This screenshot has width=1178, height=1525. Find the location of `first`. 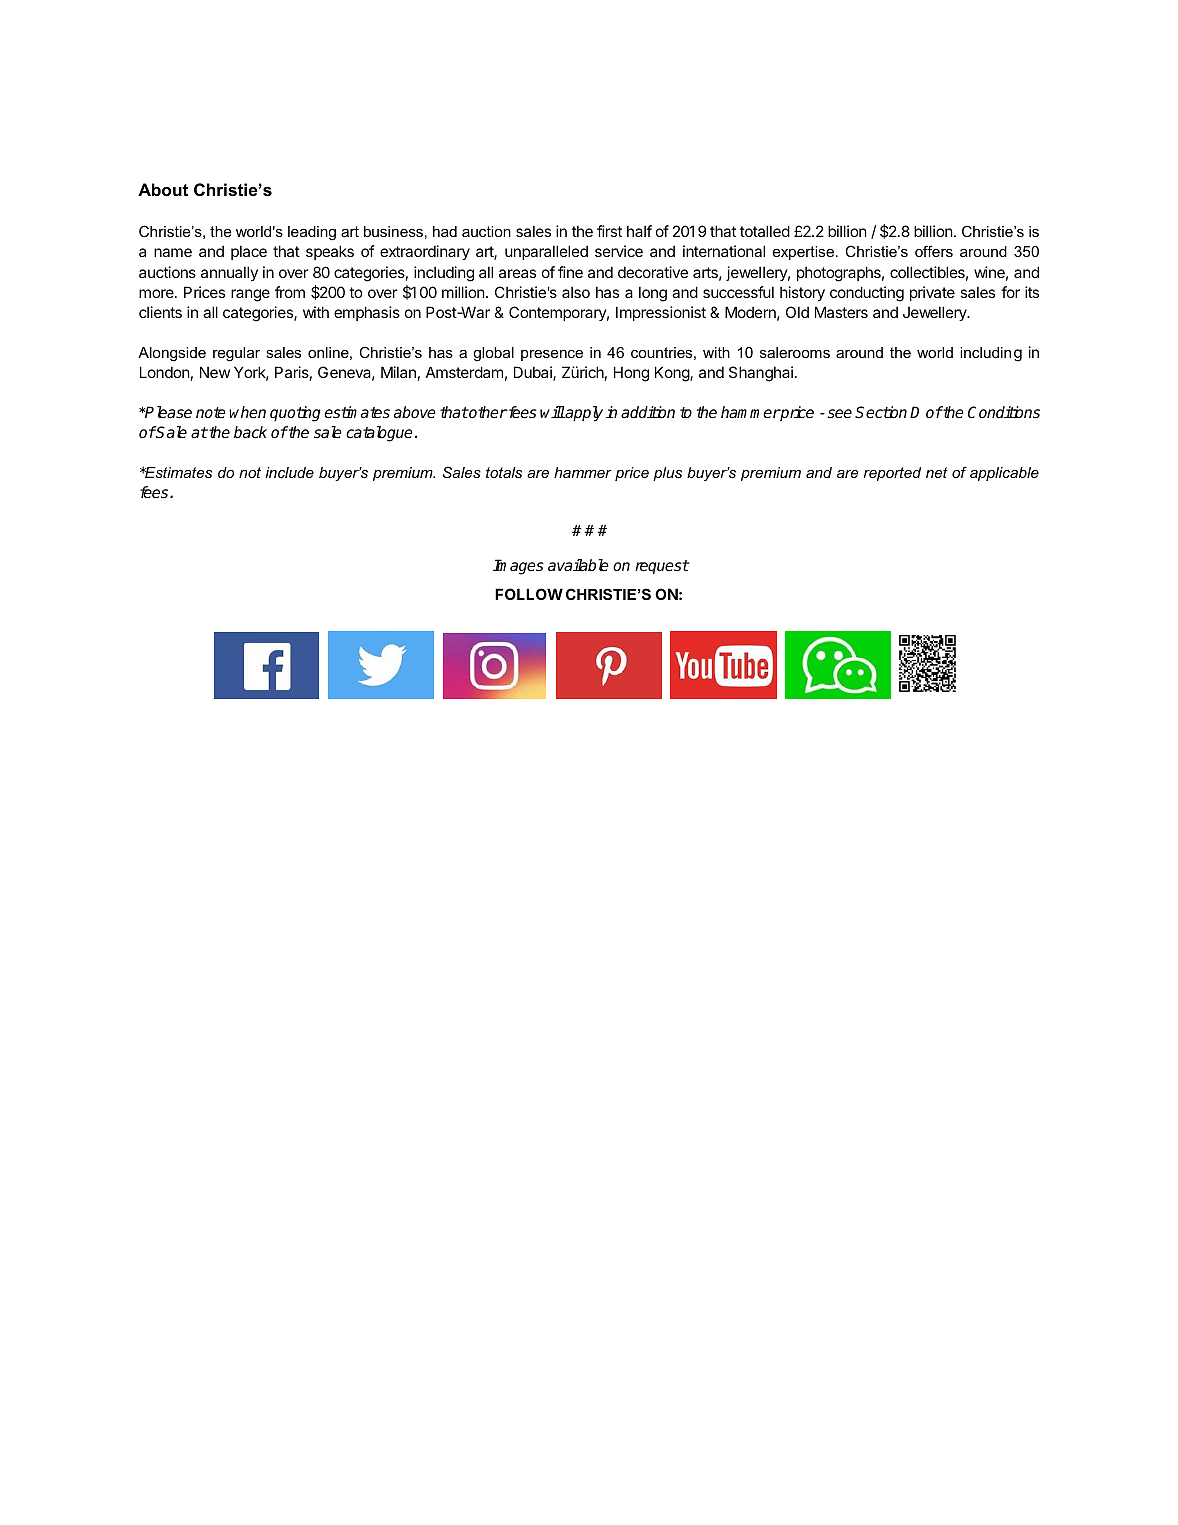

first is located at coordinates (609, 231).
